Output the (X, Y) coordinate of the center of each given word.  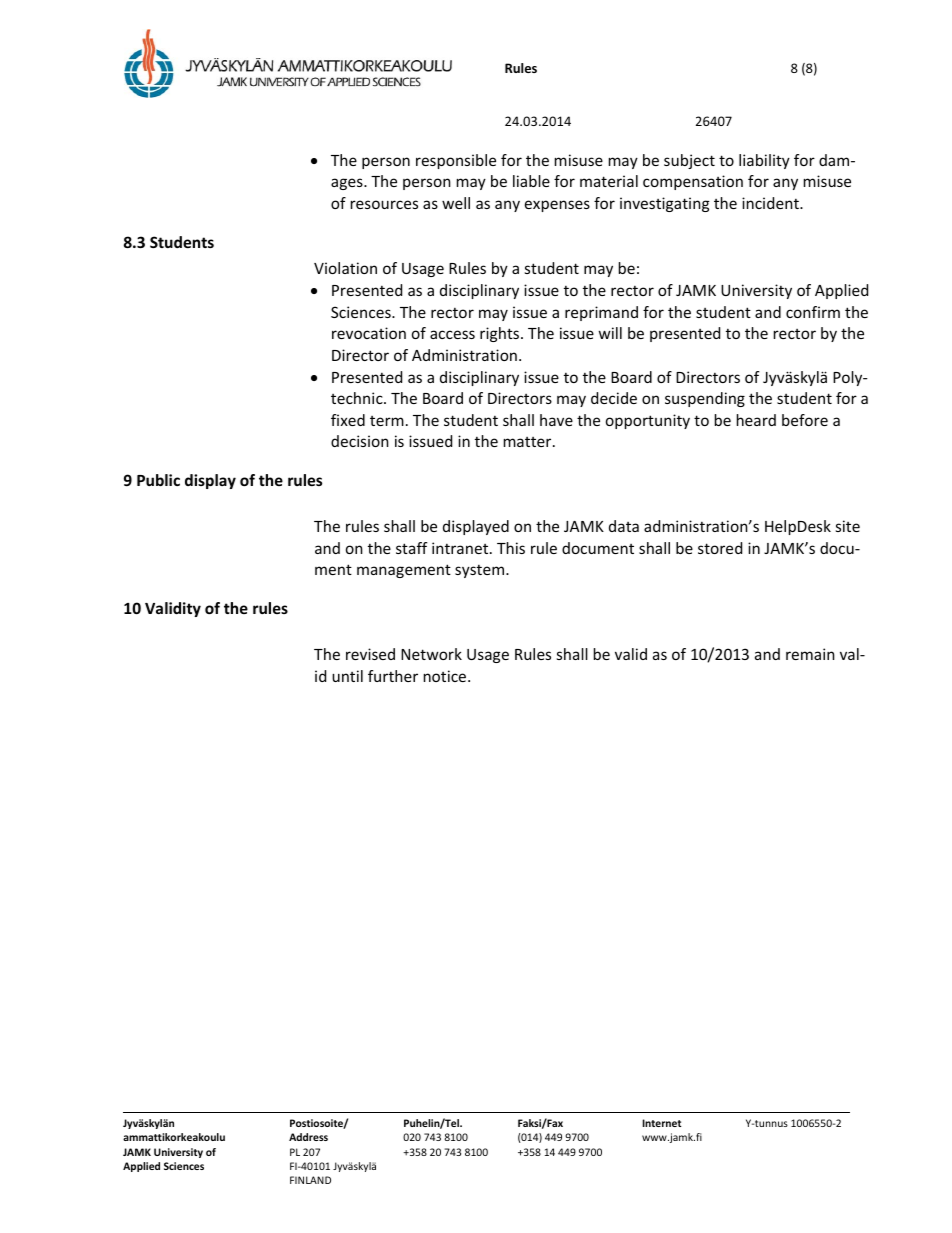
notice (446, 676)
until (347, 676)
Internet (662, 1123)
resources (384, 204)
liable (531, 181)
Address (308, 1137)
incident (771, 203)
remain (810, 654)
